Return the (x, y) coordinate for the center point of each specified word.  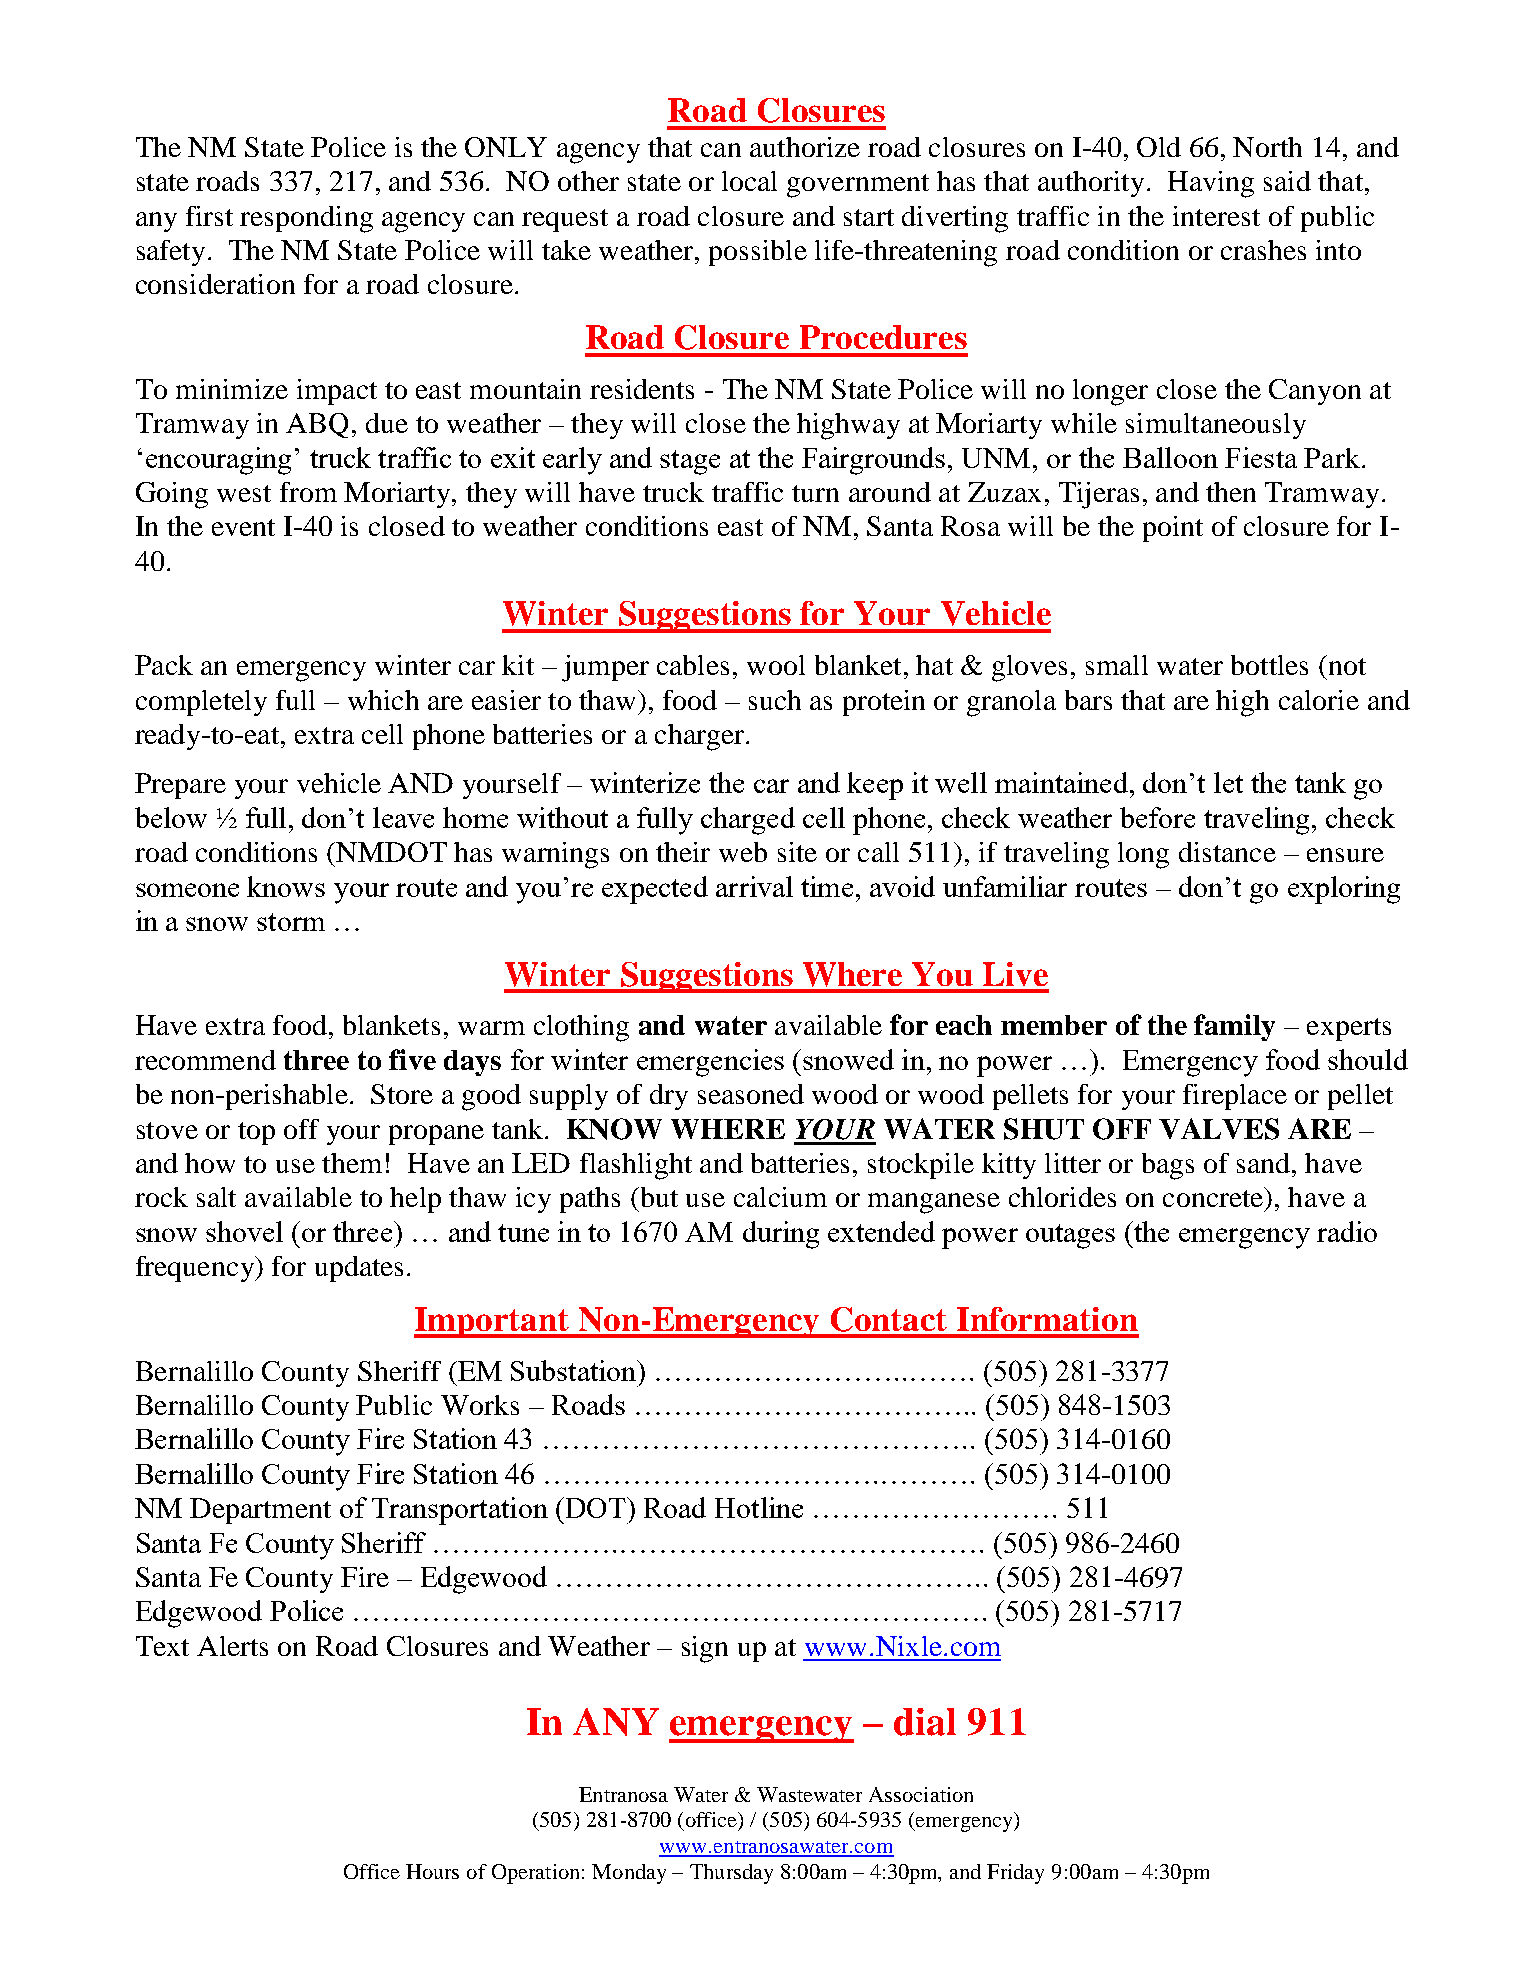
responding (306, 219)
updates (359, 1269)
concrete (1213, 1198)
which (383, 700)
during (781, 1235)
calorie (1319, 700)
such (775, 700)
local (749, 181)
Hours (432, 1871)
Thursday (731, 1874)
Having (1211, 184)
